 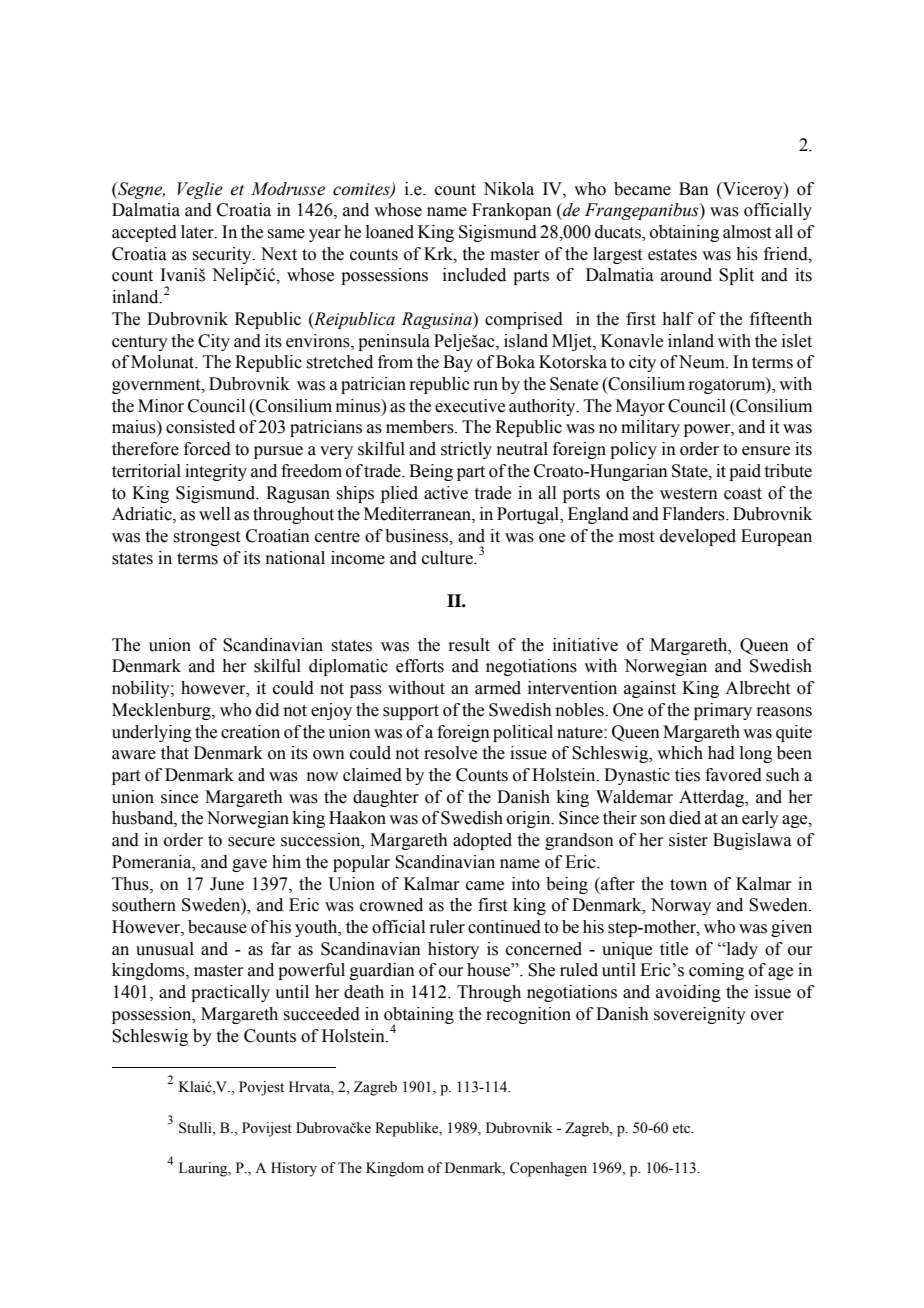 What do you see at coordinates (548, 1169) in the page?
I see `Copenhagen` at bounding box center [548, 1169].
